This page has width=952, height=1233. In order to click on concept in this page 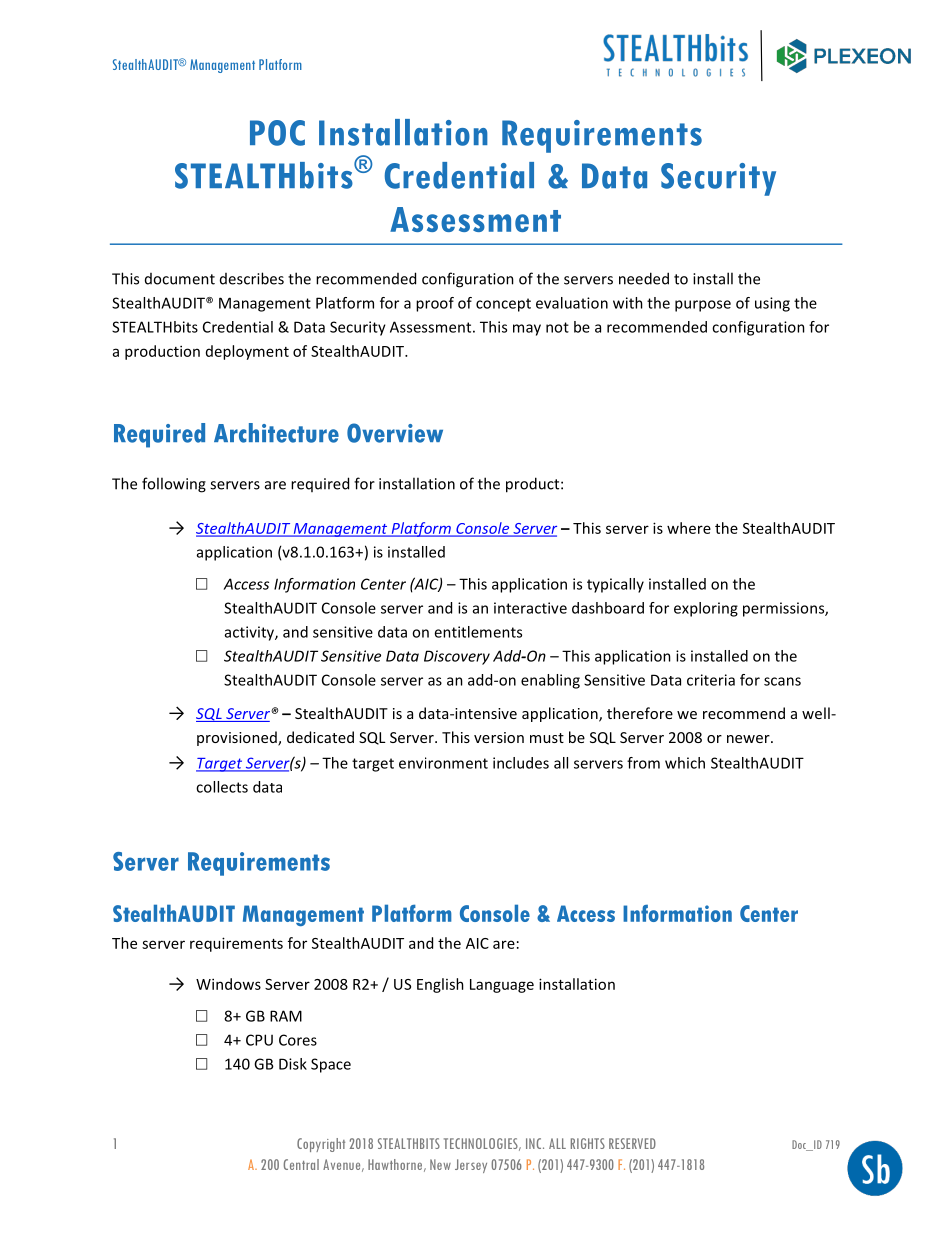, I will do `click(503, 305)`.
